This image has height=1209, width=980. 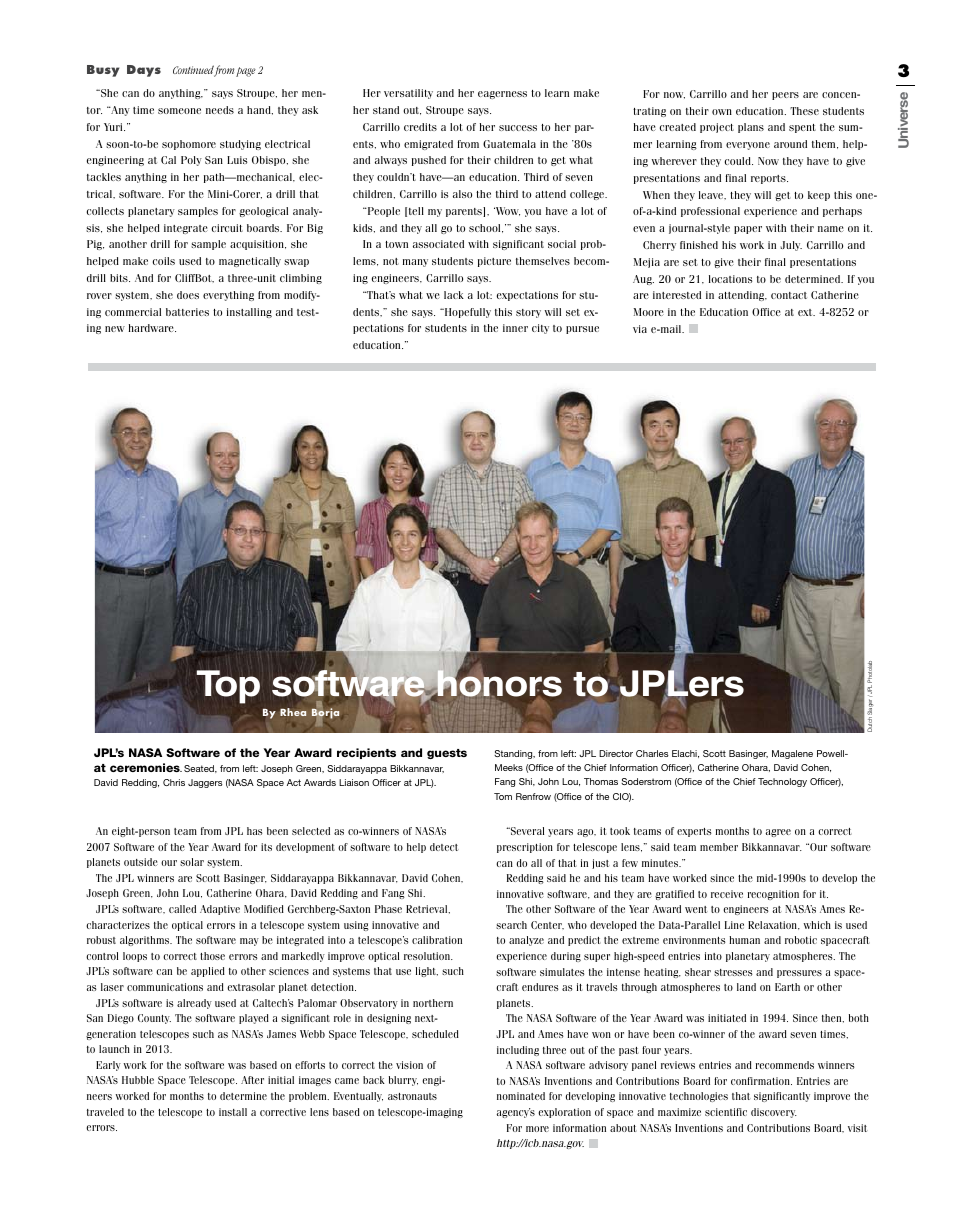 What do you see at coordinates (447, 754) in the image?
I see `guests` at bounding box center [447, 754].
